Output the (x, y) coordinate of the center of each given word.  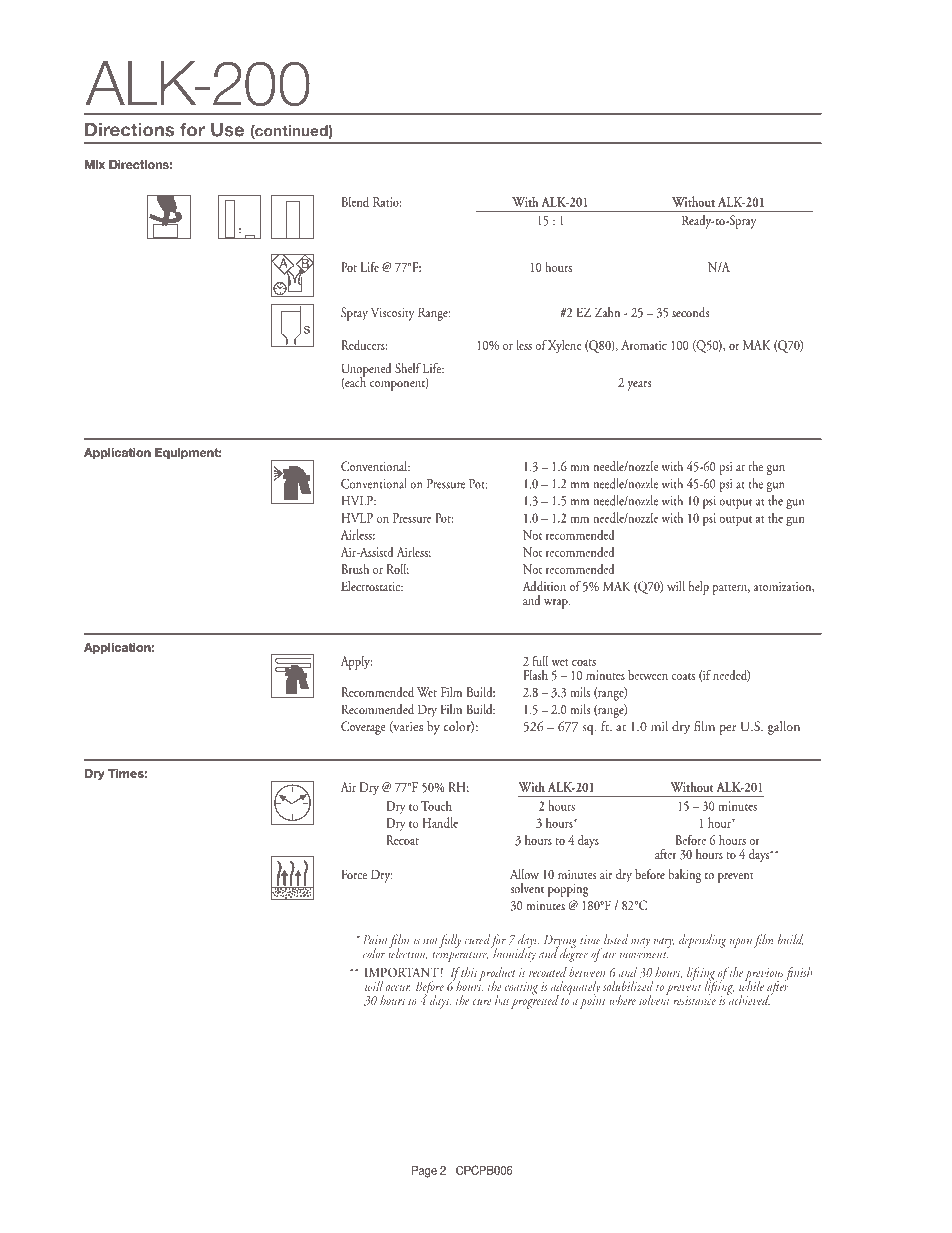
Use (227, 130)
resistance (694, 999)
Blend (355, 201)
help (699, 588)
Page (424, 1172)
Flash (535, 675)
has (502, 1000)
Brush (355, 569)
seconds (690, 312)
